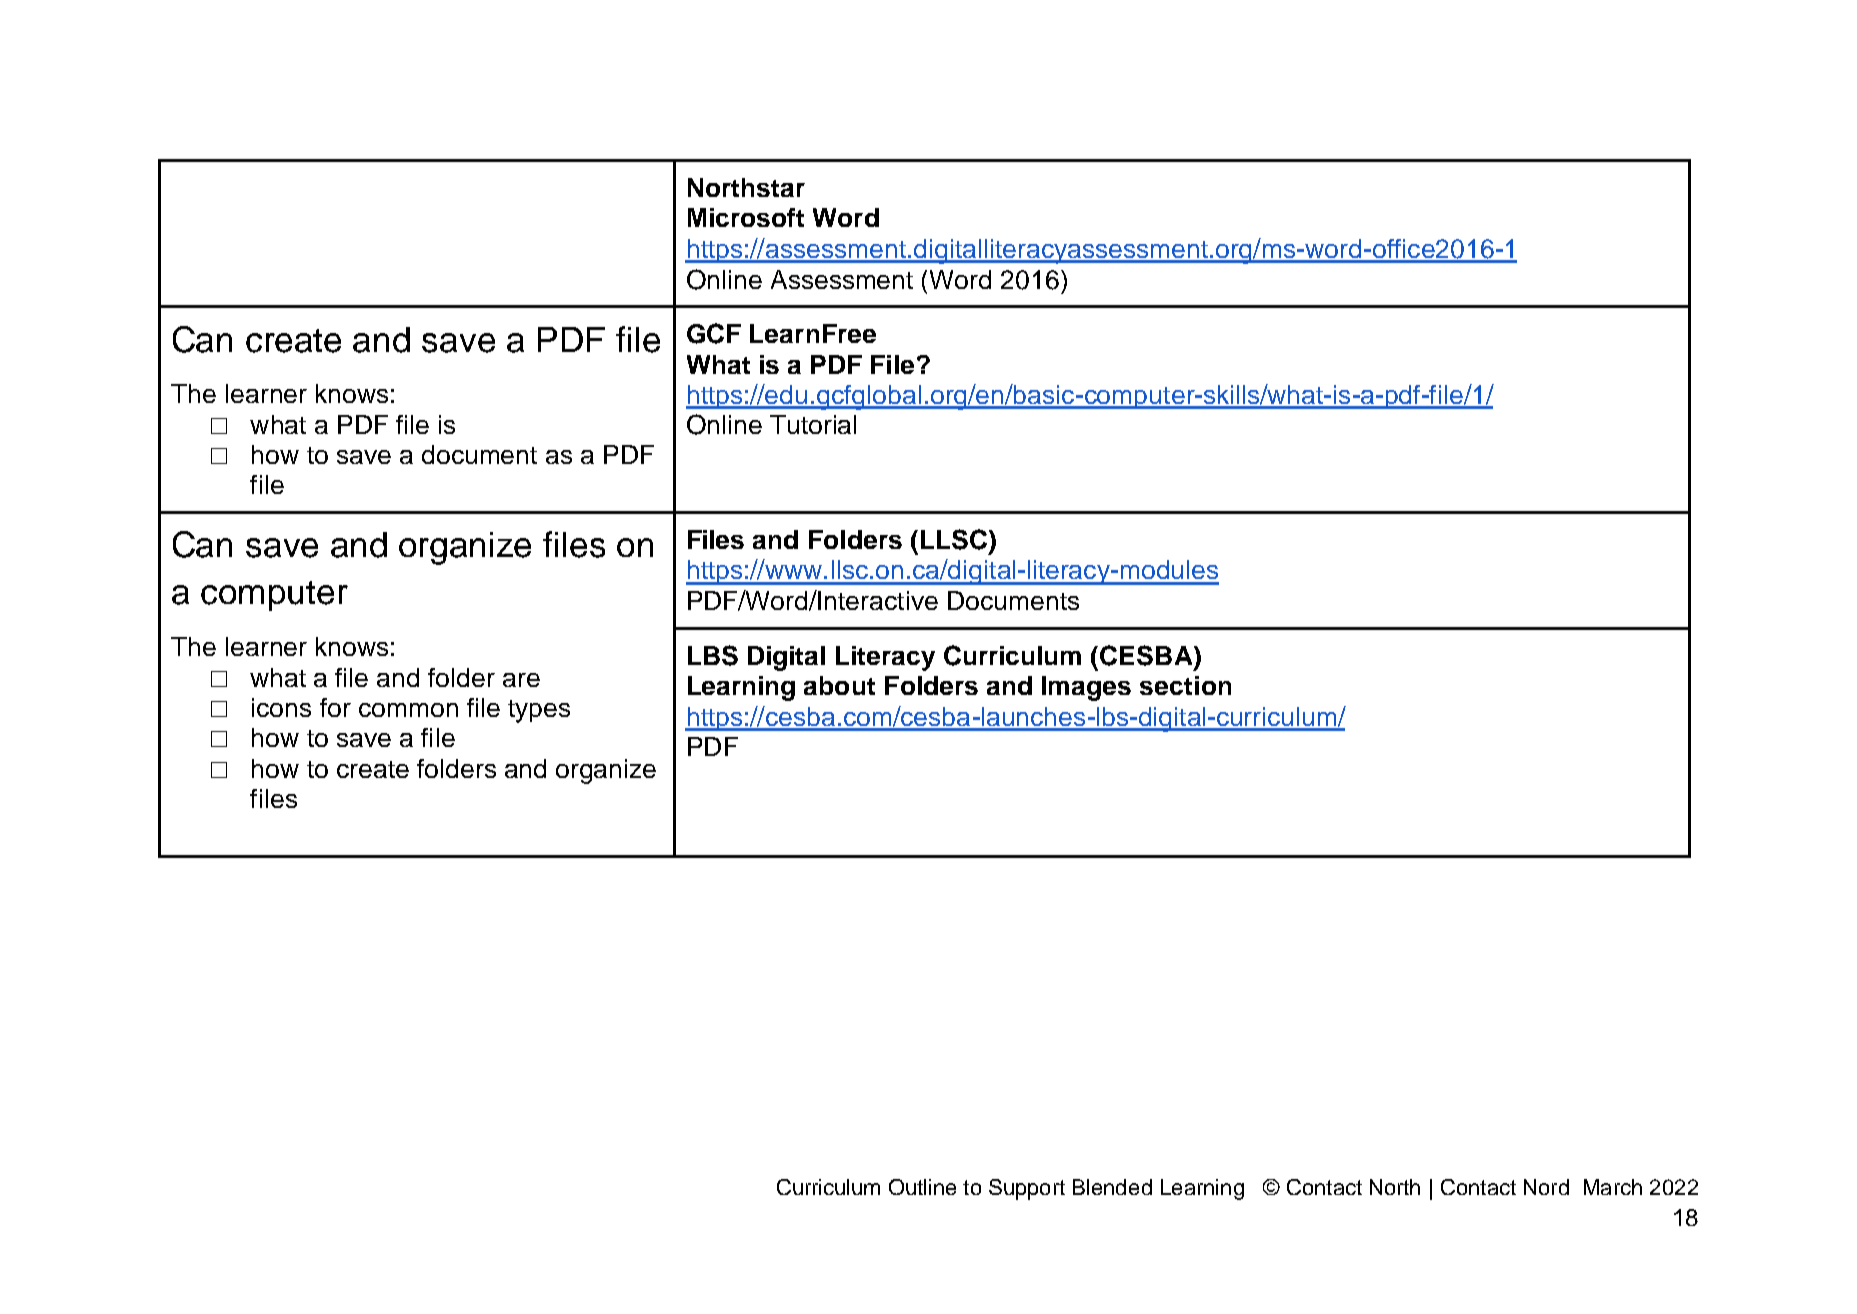  What do you see at coordinates (521, 680) in the image?
I see `are` at bounding box center [521, 680].
